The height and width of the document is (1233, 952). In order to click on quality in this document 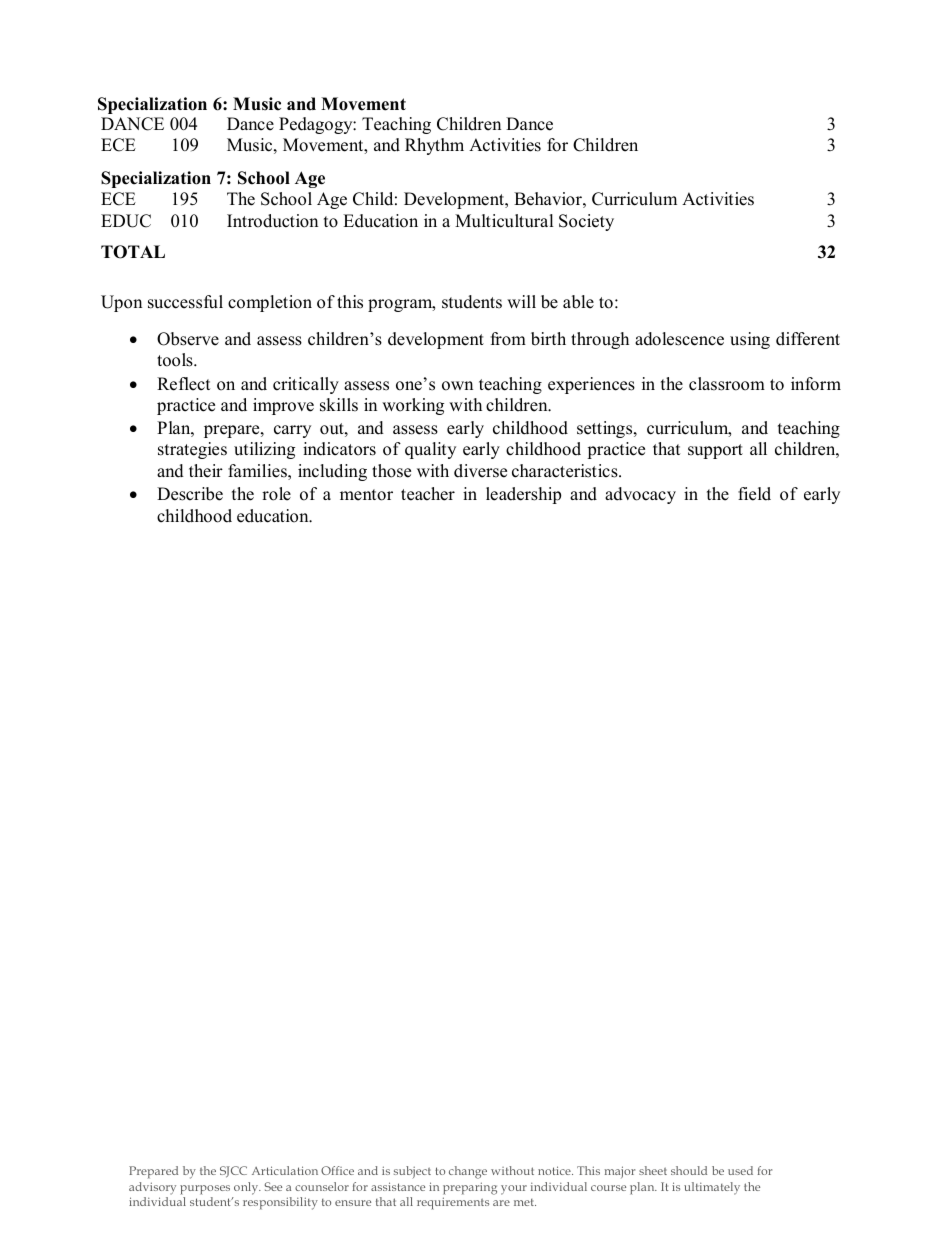, I will do `click(430, 450)`.
